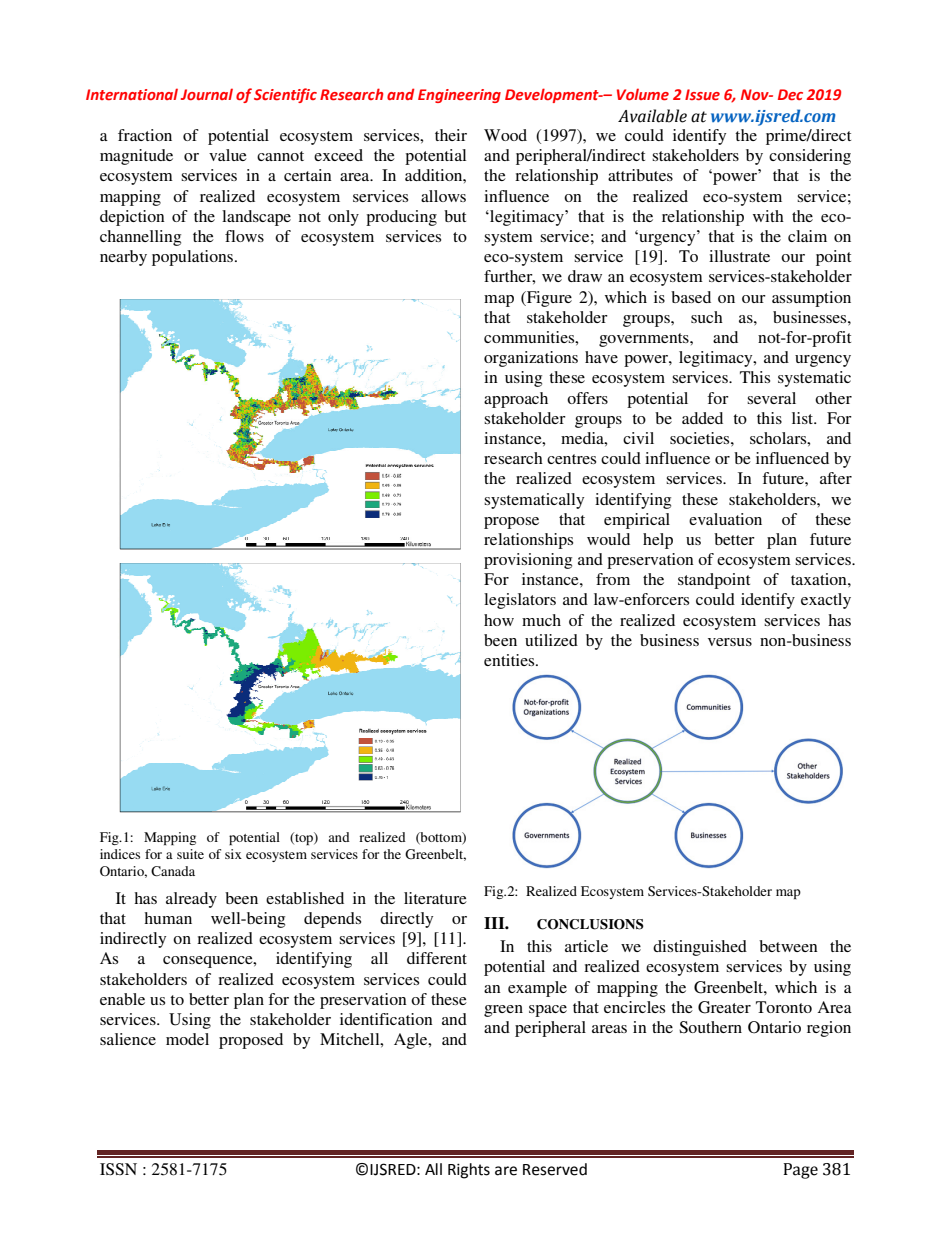  I want to click on their, so click(451, 135).
